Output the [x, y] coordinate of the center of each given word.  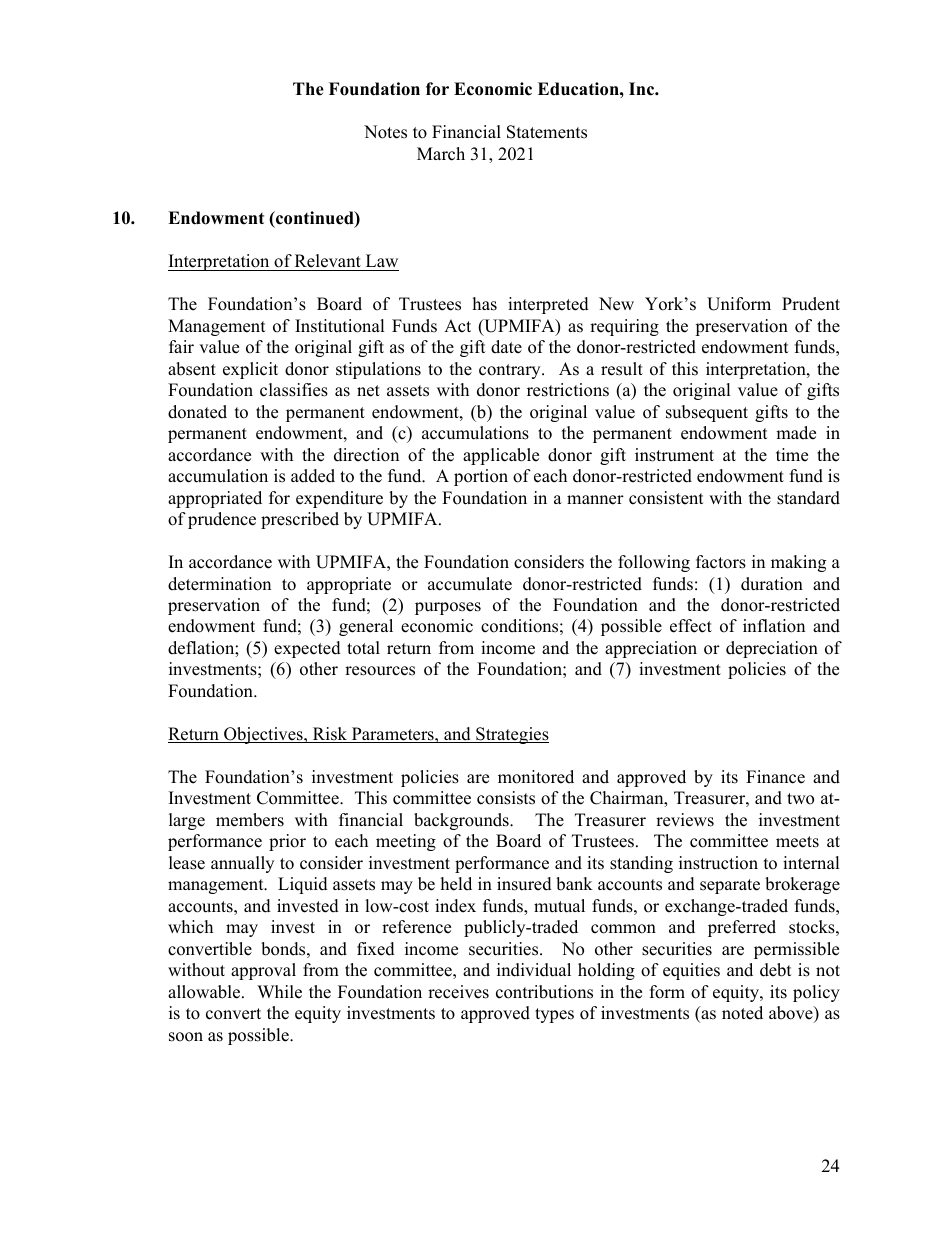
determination [219, 584]
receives [458, 992]
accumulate [470, 584]
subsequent [707, 413]
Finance [775, 777]
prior [287, 842]
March [441, 154]
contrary [511, 371]
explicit [250, 370]
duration [772, 584]
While [279, 992]
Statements [547, 132]
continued [315, 219]
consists [506, 798]
